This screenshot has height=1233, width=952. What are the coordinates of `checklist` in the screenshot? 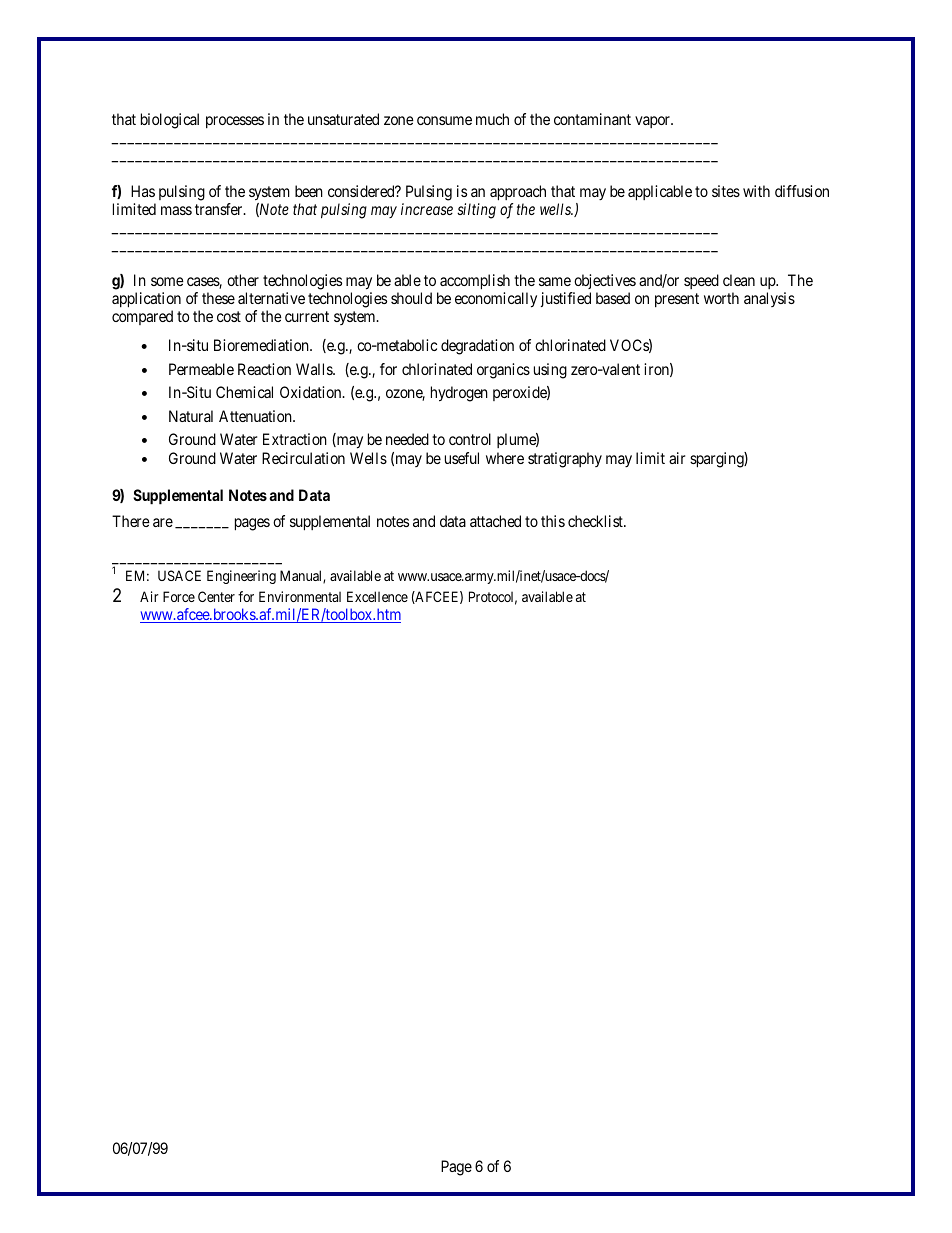 It's located at (596, 521).
